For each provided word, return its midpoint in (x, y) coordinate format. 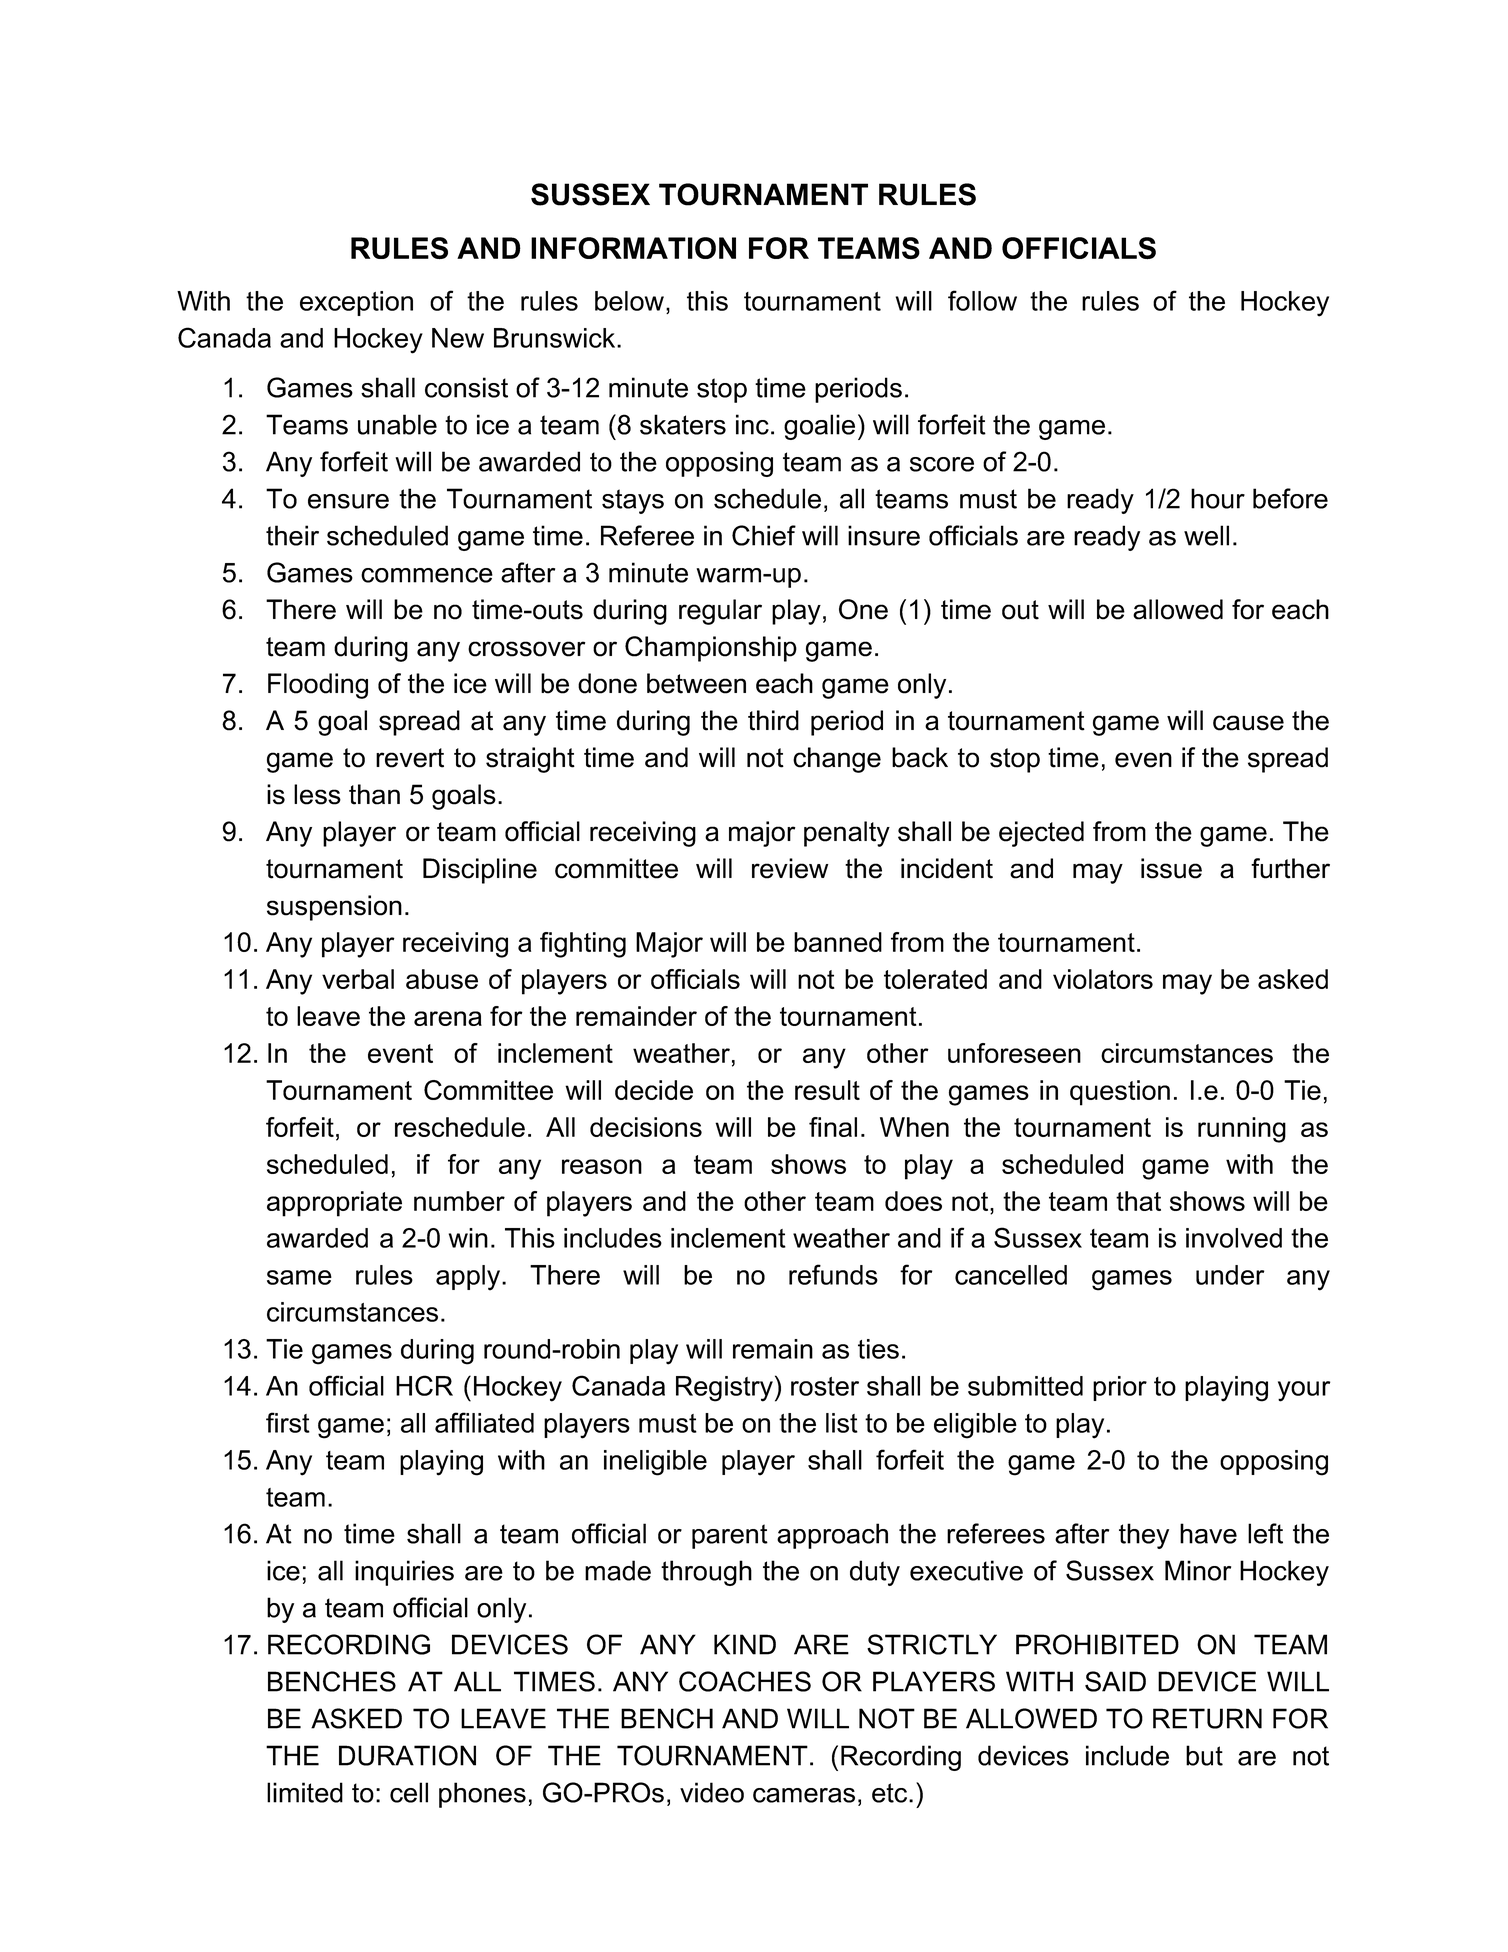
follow (982, 300)
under (1230, 1275)
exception (356, 303)
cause (1248, 723)
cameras (804, 1795)
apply (469, 1278)
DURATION (407, 1755)
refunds (833, 1274)
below (631, 301)
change (837, 760)
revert (410, 758)
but (1204, 1755)
